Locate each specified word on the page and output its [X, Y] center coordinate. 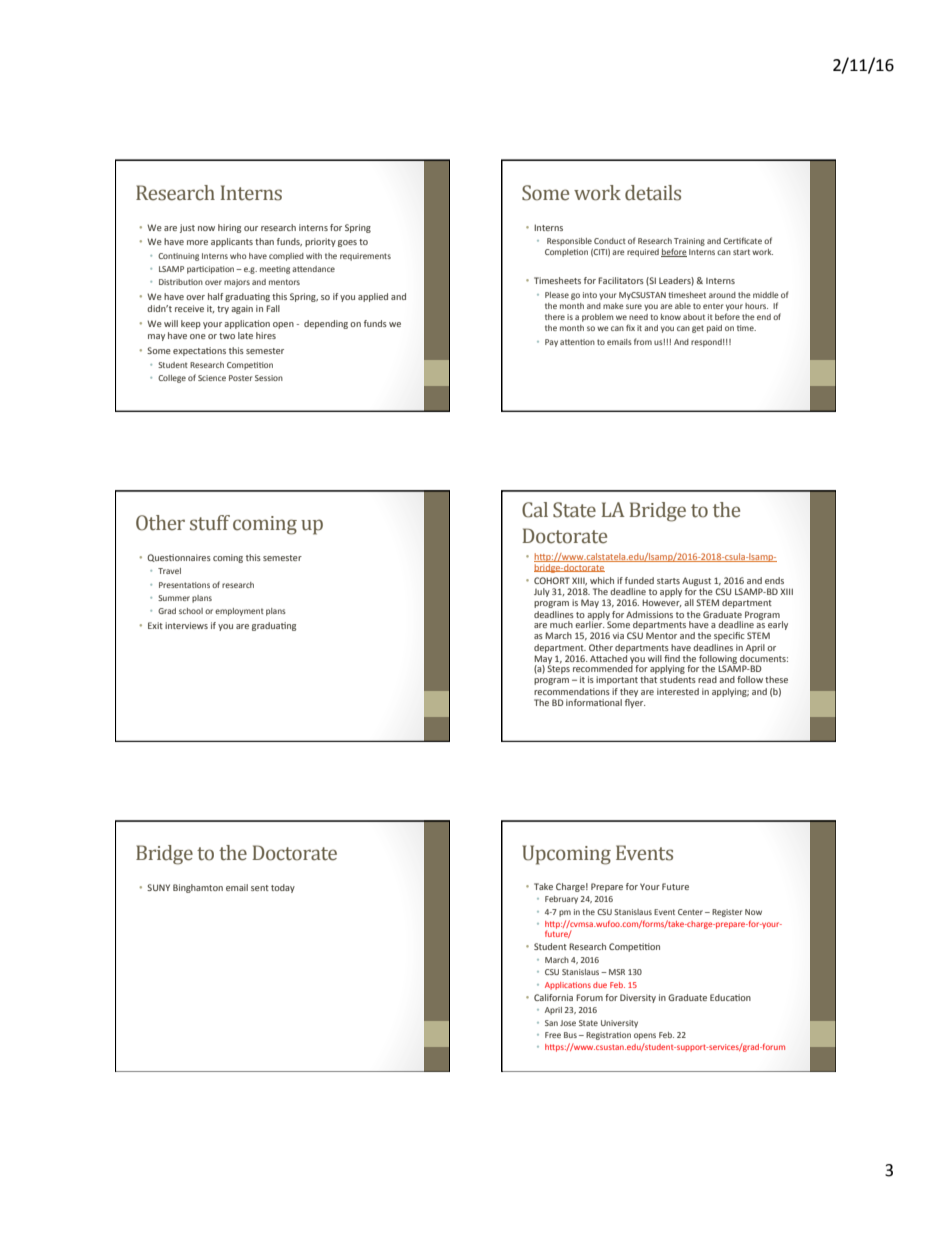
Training [689, 242]
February [561, 900]
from [643, 341]
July [542, 592]
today [283, 888]
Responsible [569, 242]
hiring [229, 228]
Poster [240, 378]
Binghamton [198, 888]
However [662, 603]
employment [239, 612]
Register [727, 913]
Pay [551, 343]
